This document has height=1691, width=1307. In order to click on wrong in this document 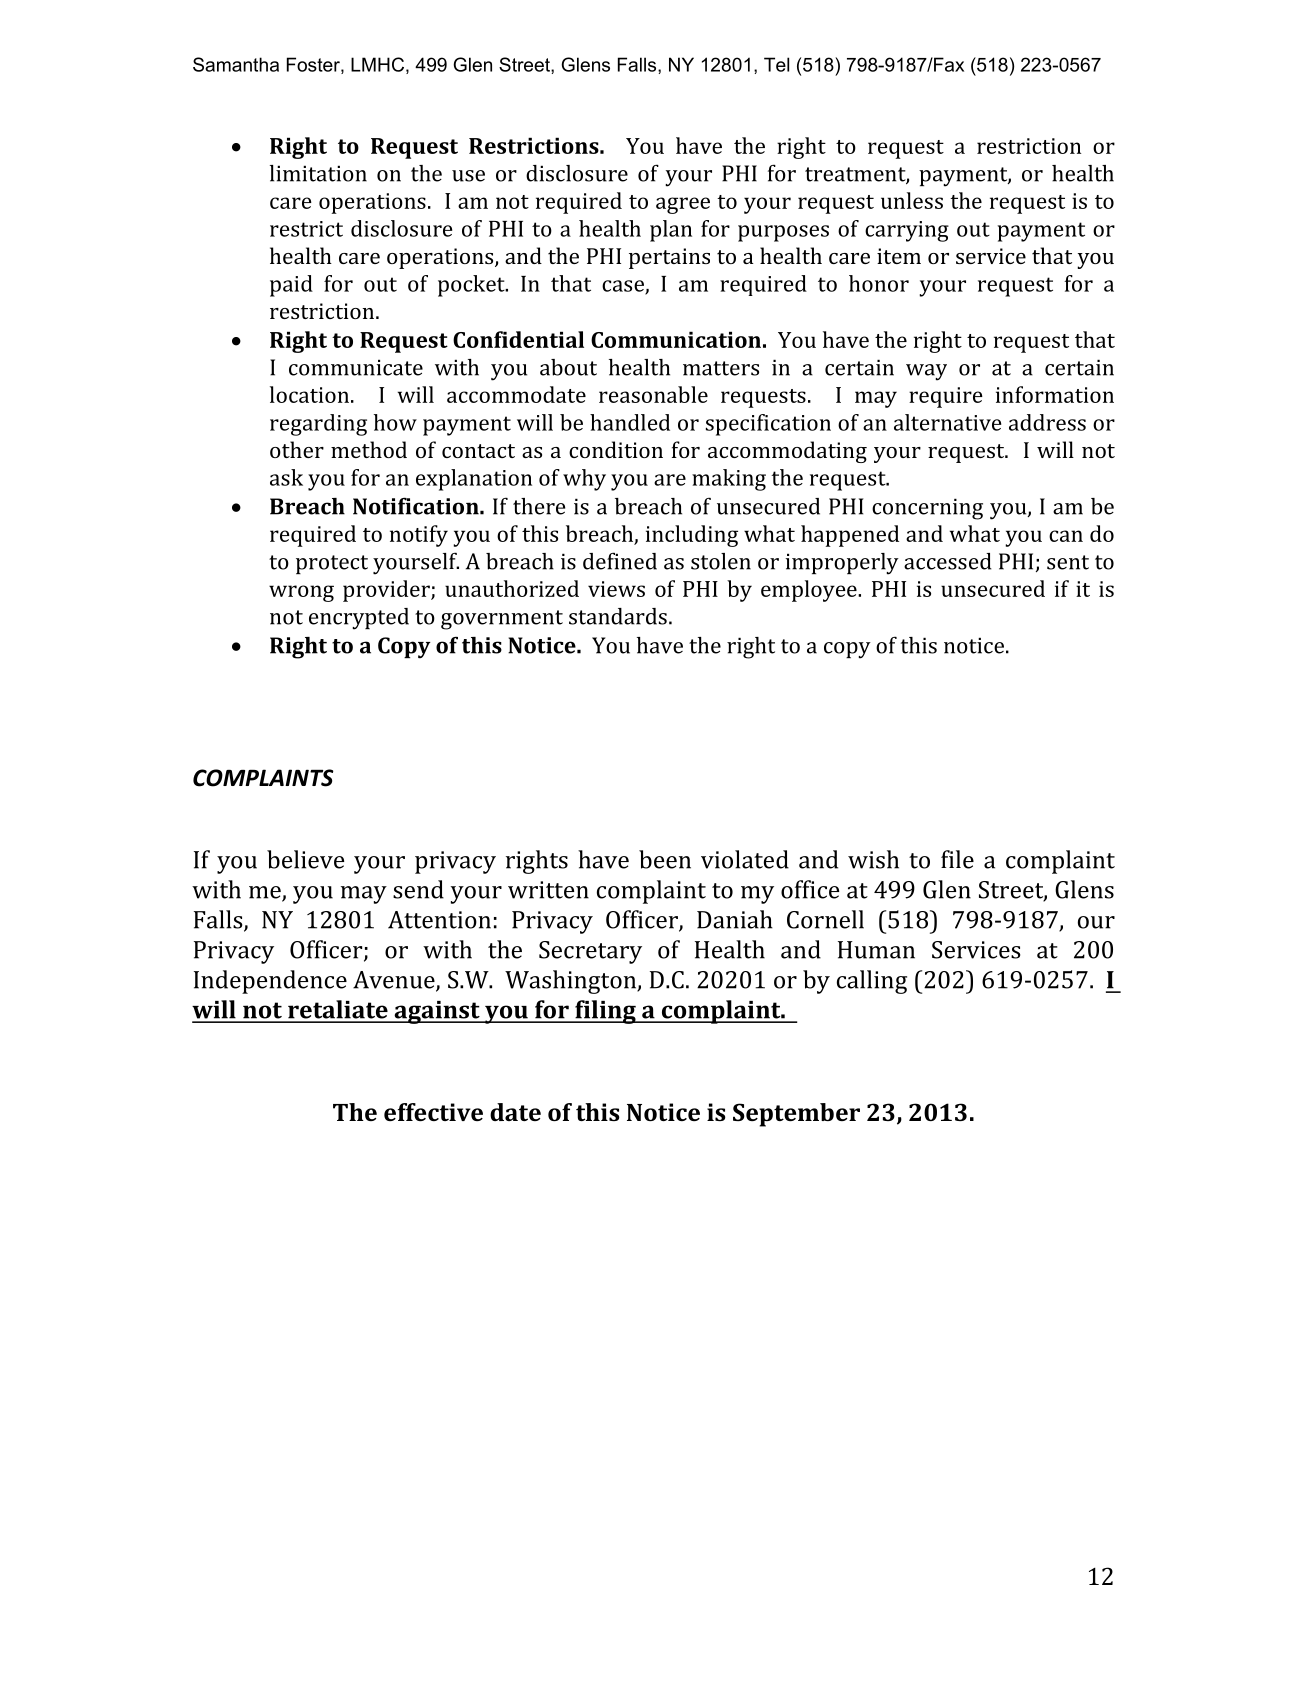, I will do `click(301, 593)`.
